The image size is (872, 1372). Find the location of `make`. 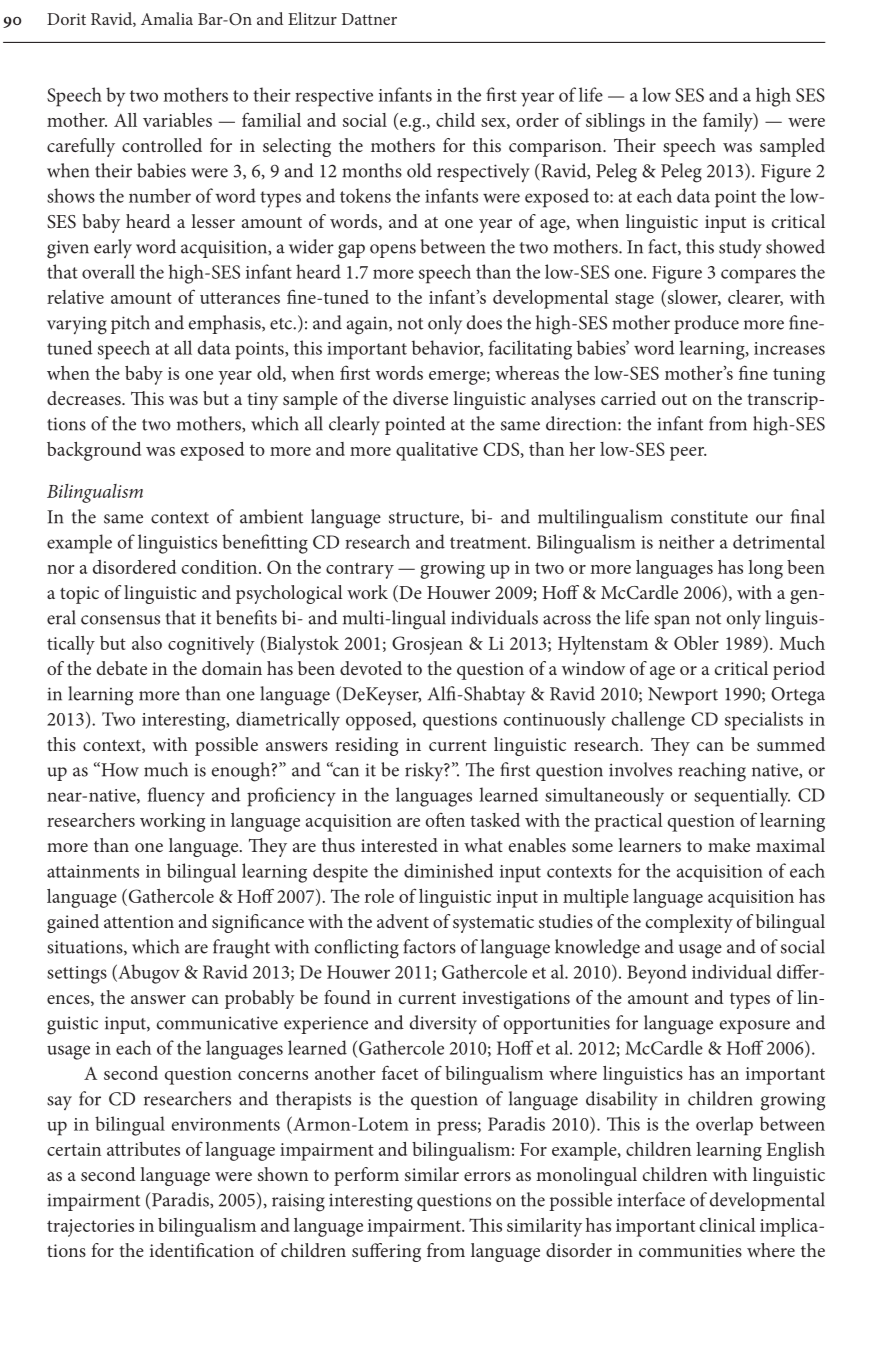

make is located at coordinates (729, 845).
